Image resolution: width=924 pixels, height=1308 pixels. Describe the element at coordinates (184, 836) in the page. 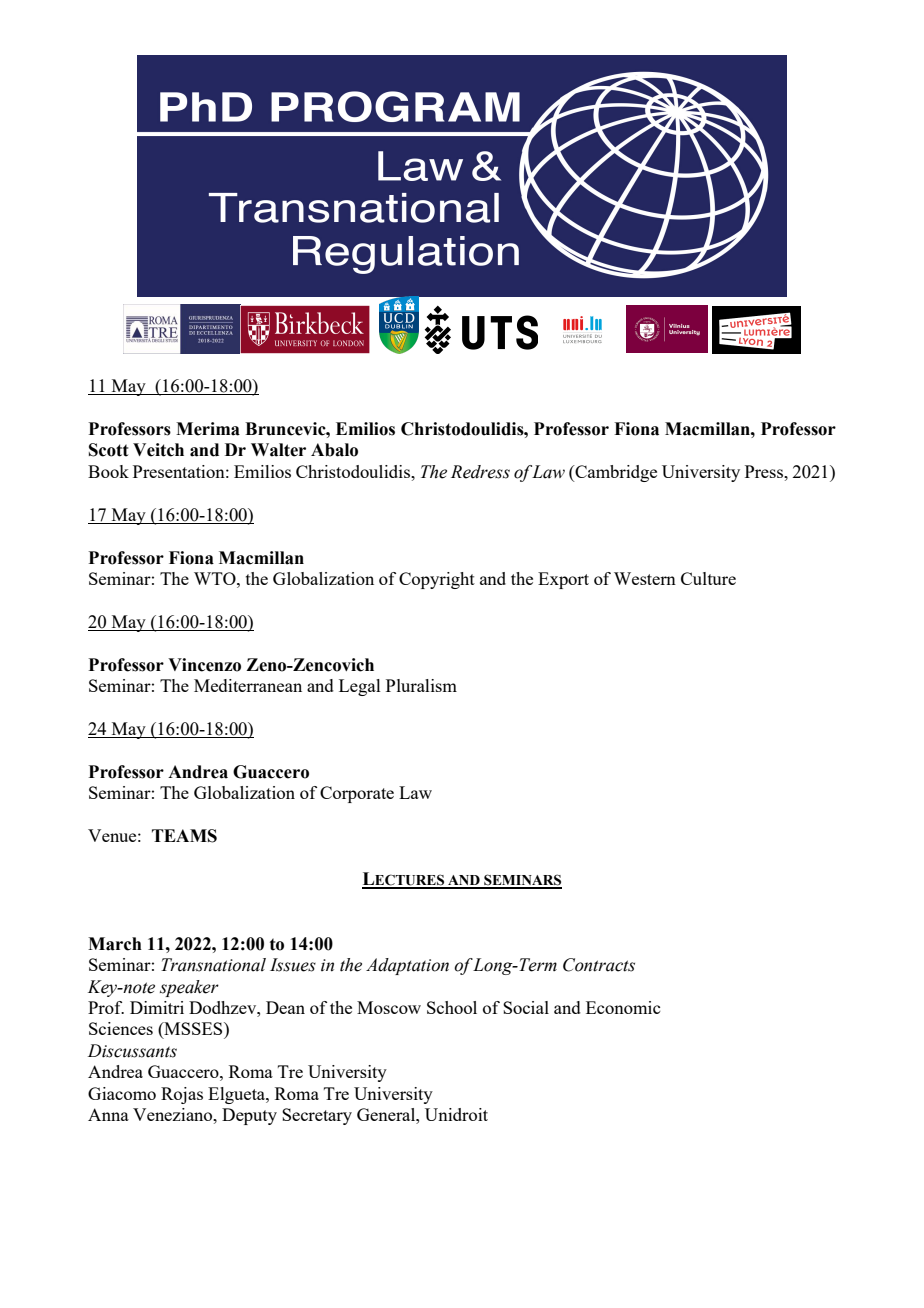

I see `TEAMS` at that location.
